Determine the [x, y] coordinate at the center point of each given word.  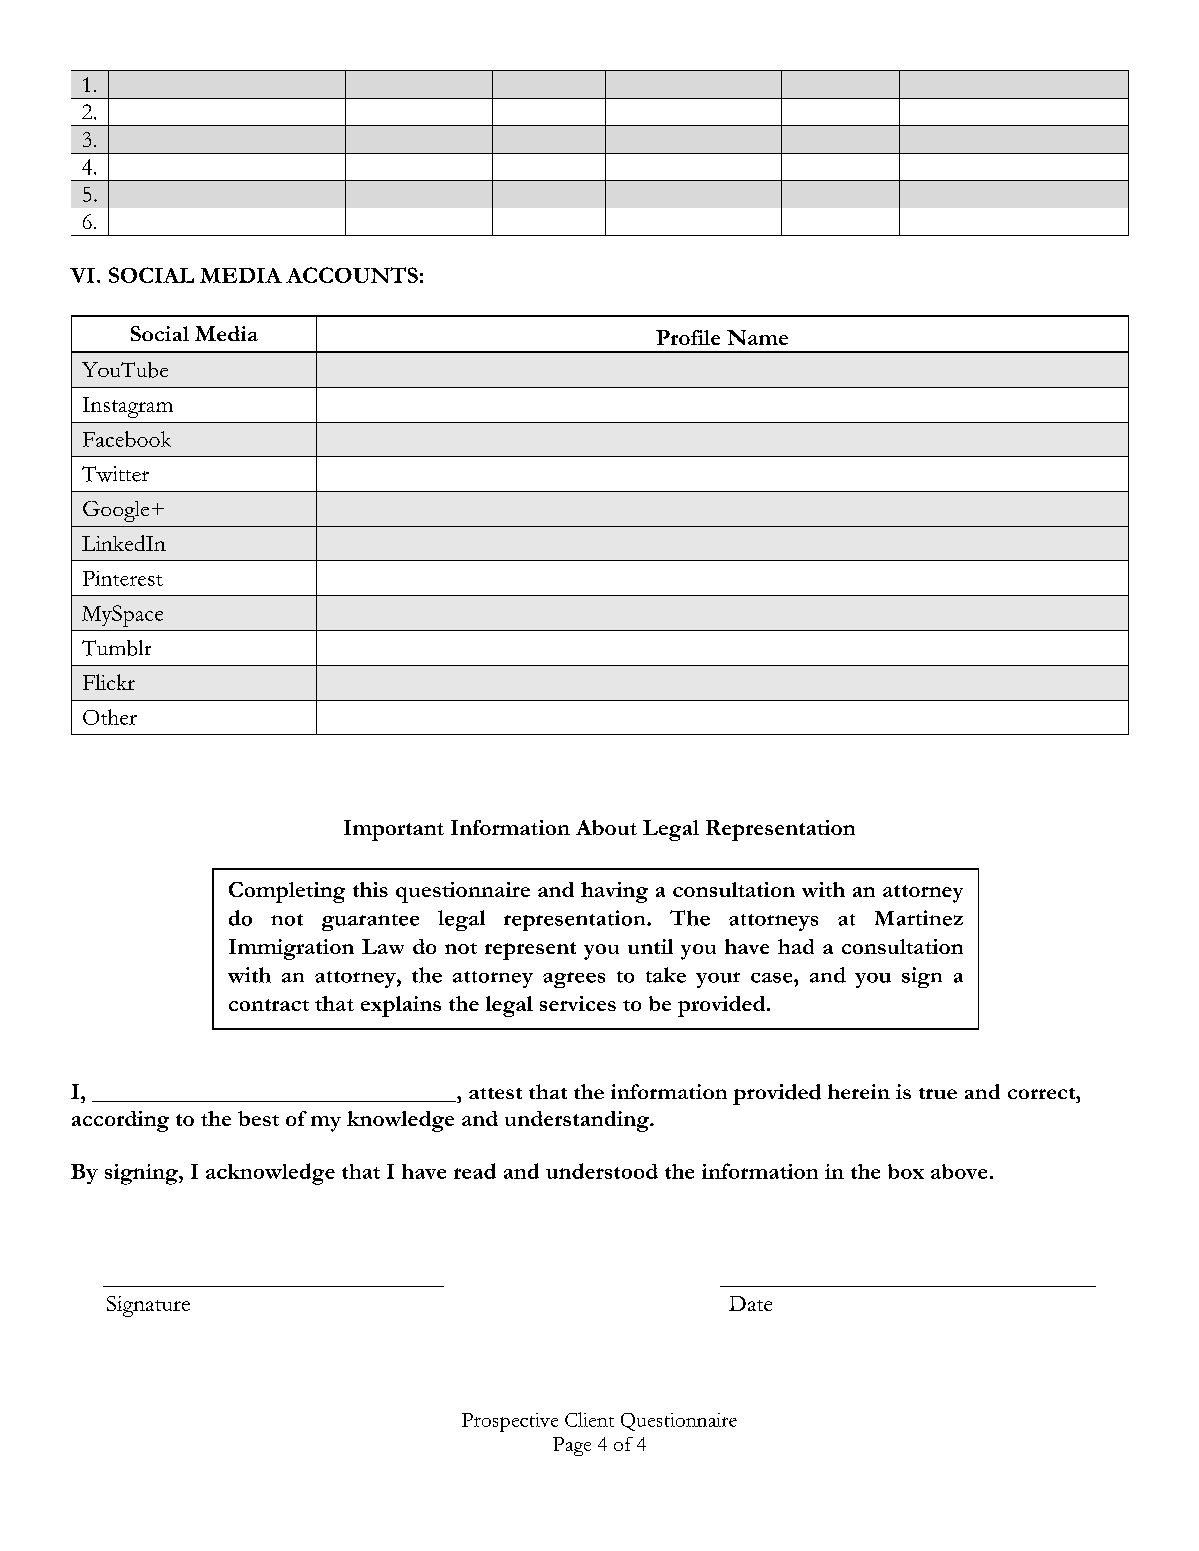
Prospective [510, 1422]
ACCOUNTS [352, 275]
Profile [688, 337]
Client [589, 1419]
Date [750, 1303]
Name [757, 337]
